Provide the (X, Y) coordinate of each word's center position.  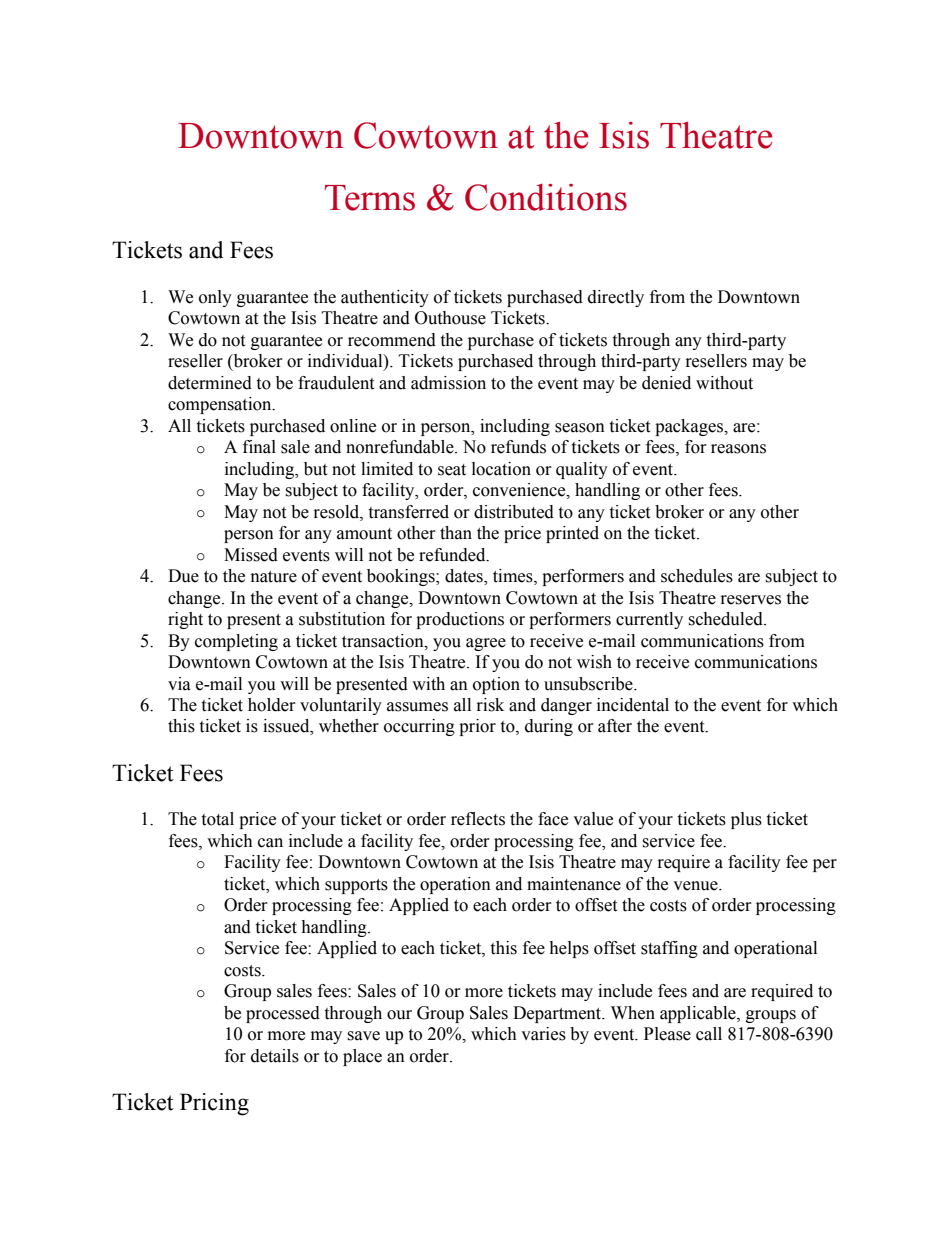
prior (477, 727)
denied (666, 383)
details (275, 1056)
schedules (697, 576)
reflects (478, 819)
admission (448, 383)
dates (465, 577)
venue (696, 886)
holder (272, 705)
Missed (251, 555)
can (270, 843)
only (215, 298)
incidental (633, 705)
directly (616, 298)
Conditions (546, 197)
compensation (221, 405)
